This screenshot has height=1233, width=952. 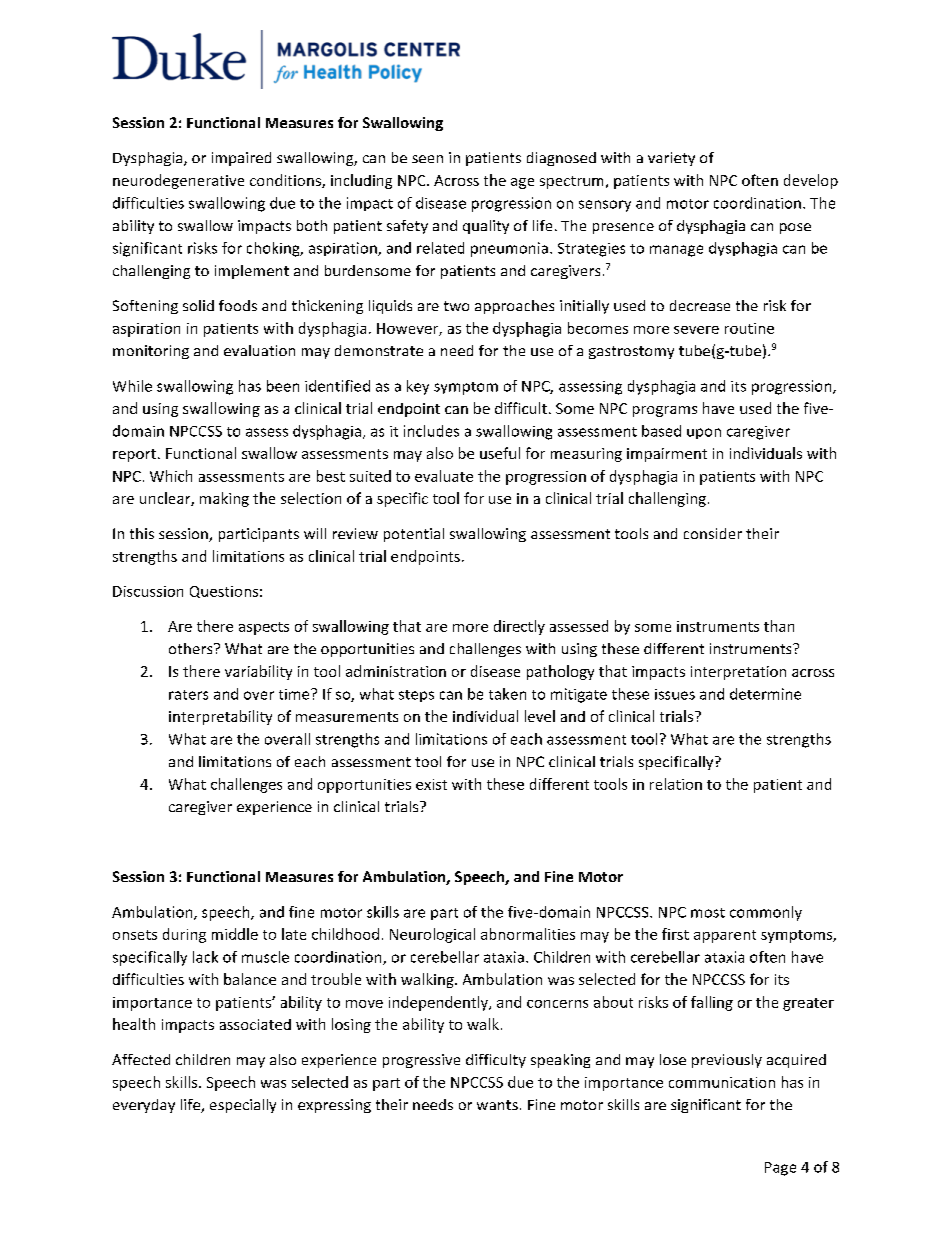 I want to click on taken, so click(x=507, y=694).
